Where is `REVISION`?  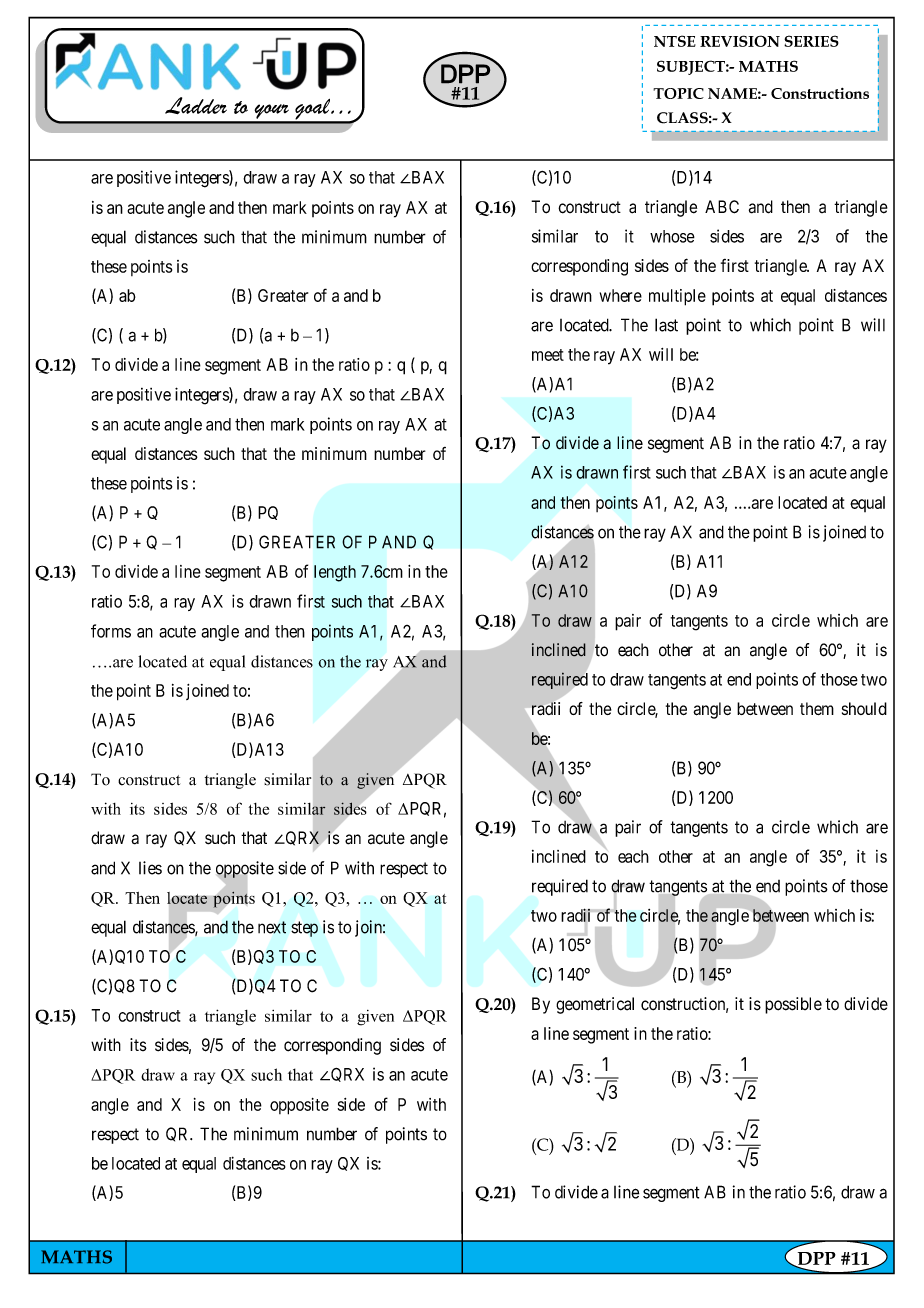 REVISION is located at coordinates (740, 41).
